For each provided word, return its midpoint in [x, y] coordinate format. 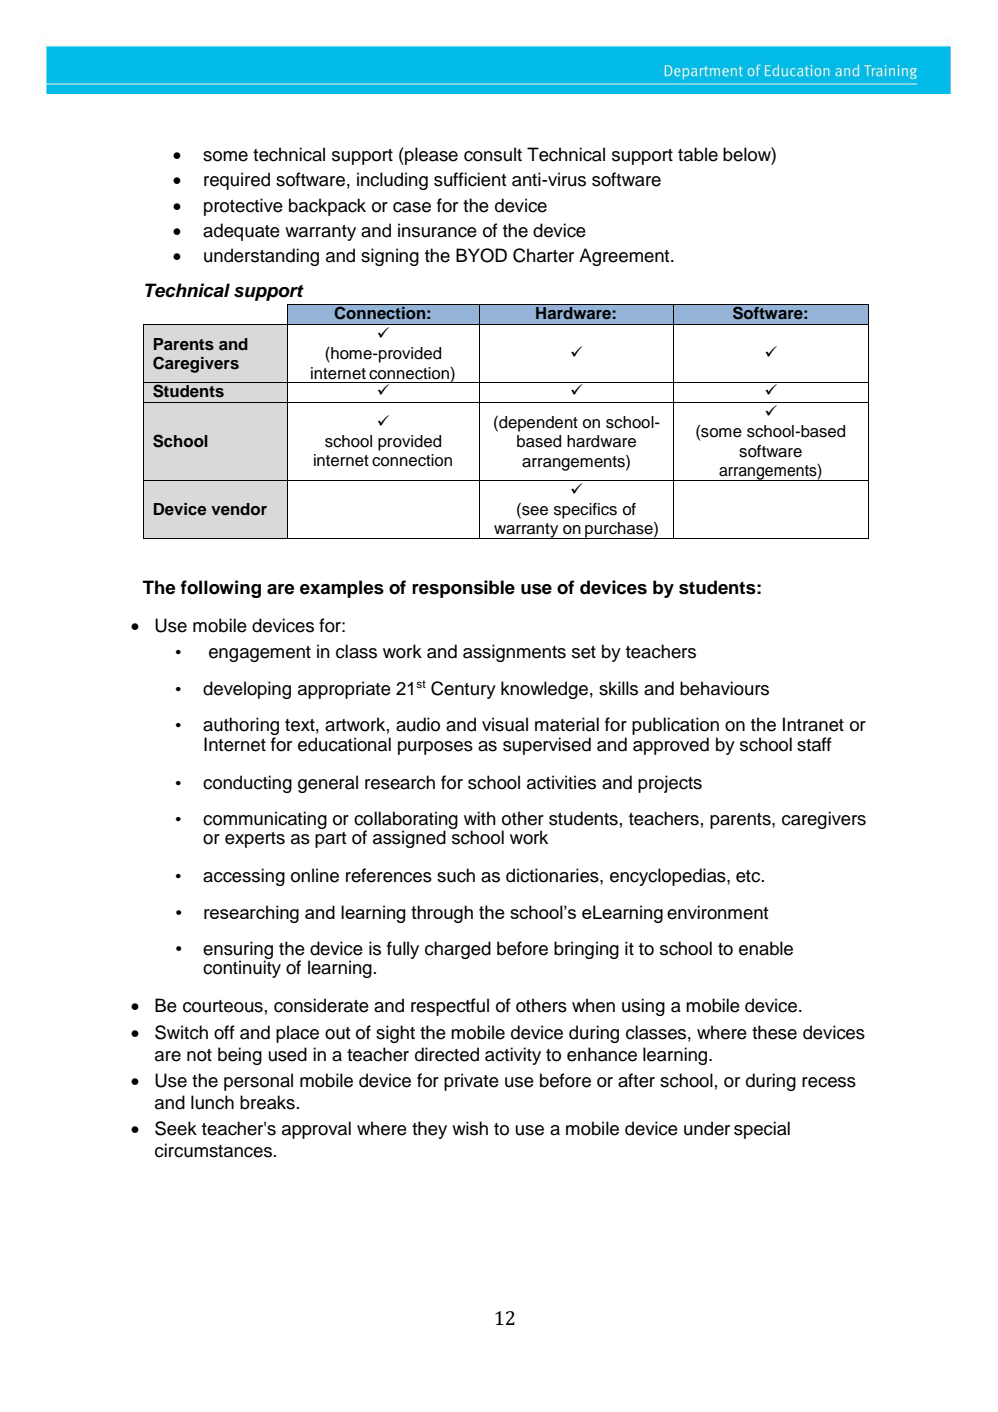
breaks [267, 1102]
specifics [585, 511]
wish [470, 1128]
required [237, 181]
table [698, 154]
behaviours [724, 688]
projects [670, 784]
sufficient [470, 179]
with [480, 818]
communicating [265, 820]
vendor [239, 509]
